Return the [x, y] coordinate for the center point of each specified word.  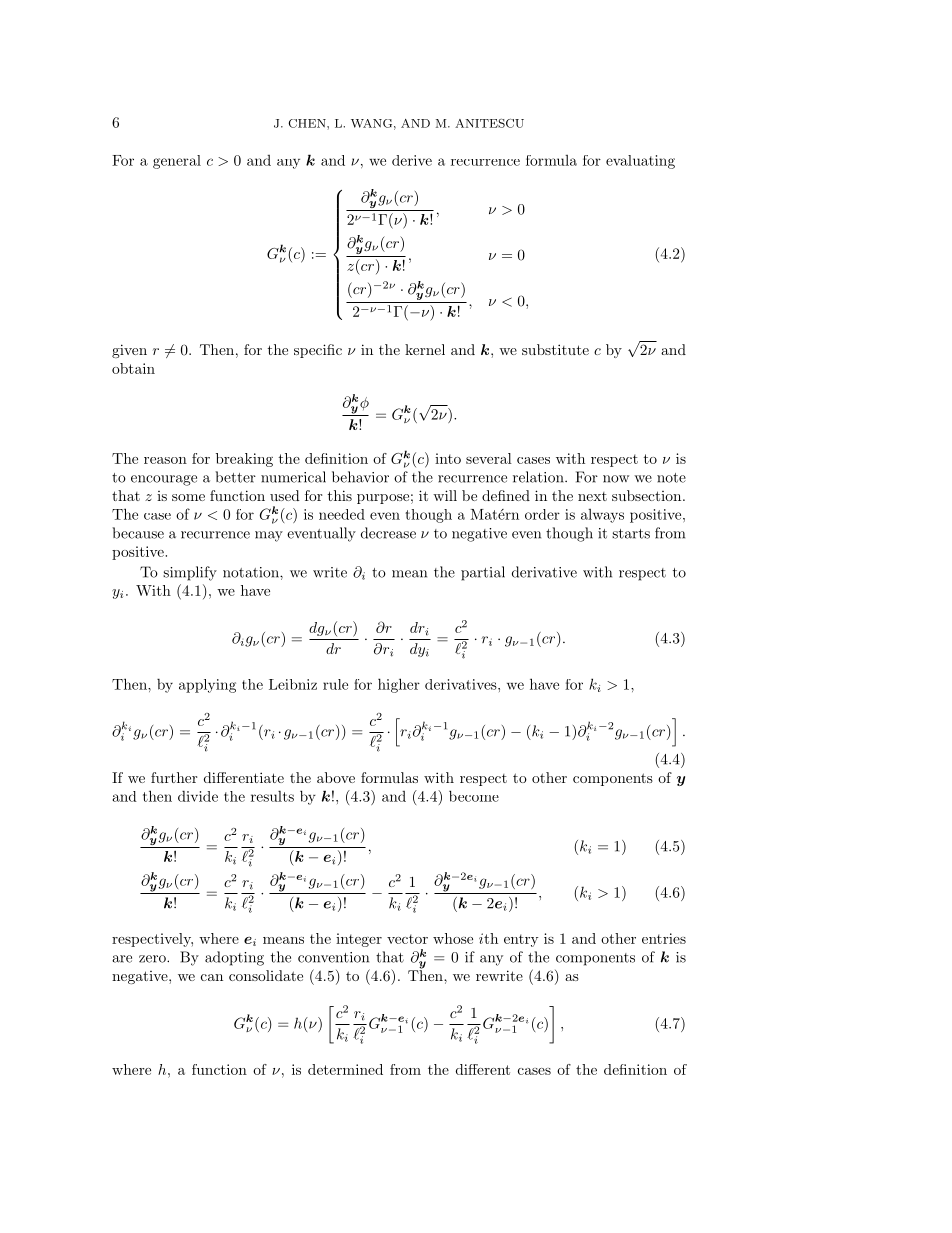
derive [412, 160]
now [616, 479]
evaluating [640, 162]
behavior [360, 477]
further [174, 777]
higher [399, 685]
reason [165, 460]
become [474, 796]
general [177, 162]
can [212, 977]
